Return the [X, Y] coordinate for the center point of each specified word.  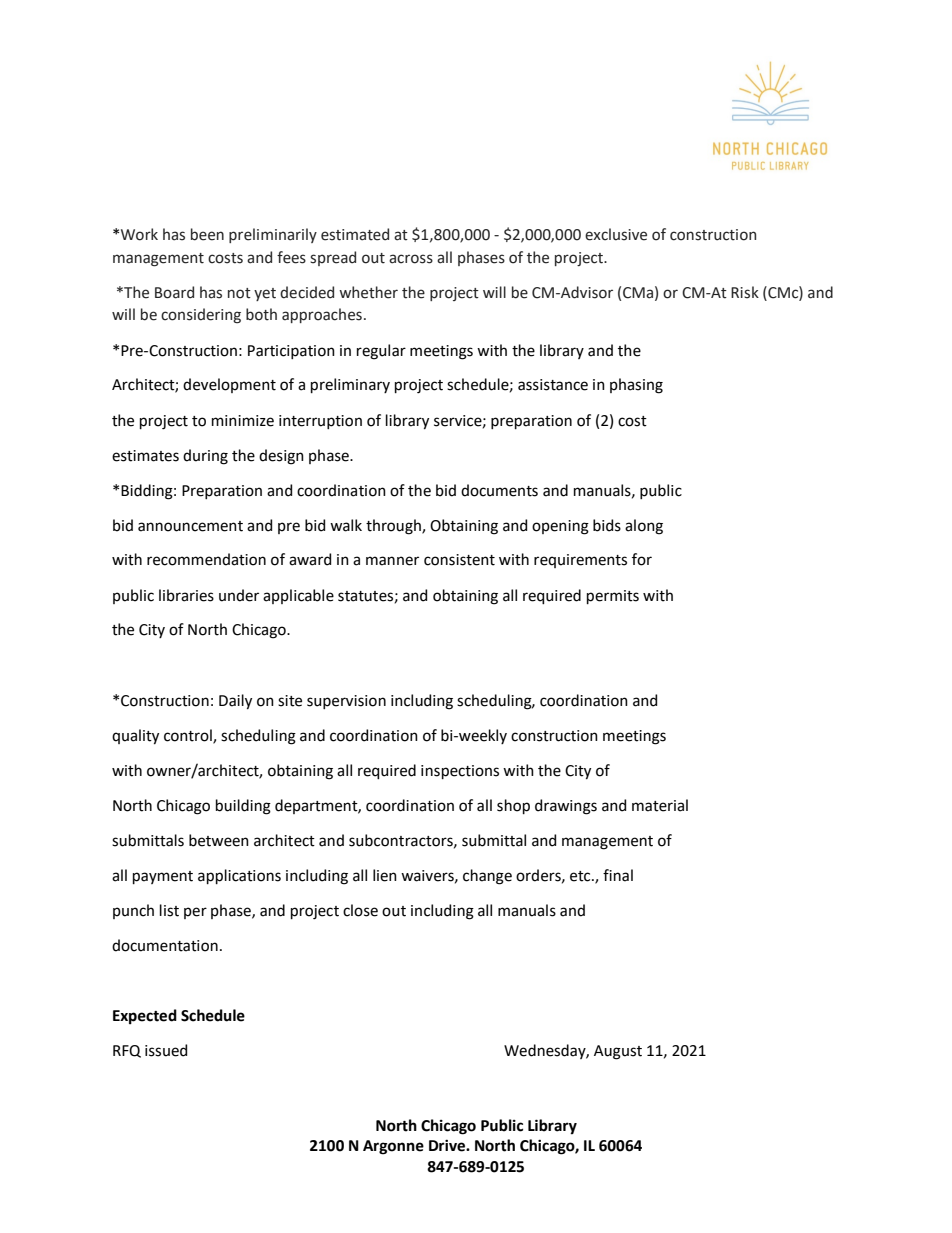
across [411, 259]
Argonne [393, 1147]
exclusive [616, 234]
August [618, 1052]
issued [166, 1050]
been [207, 234]
